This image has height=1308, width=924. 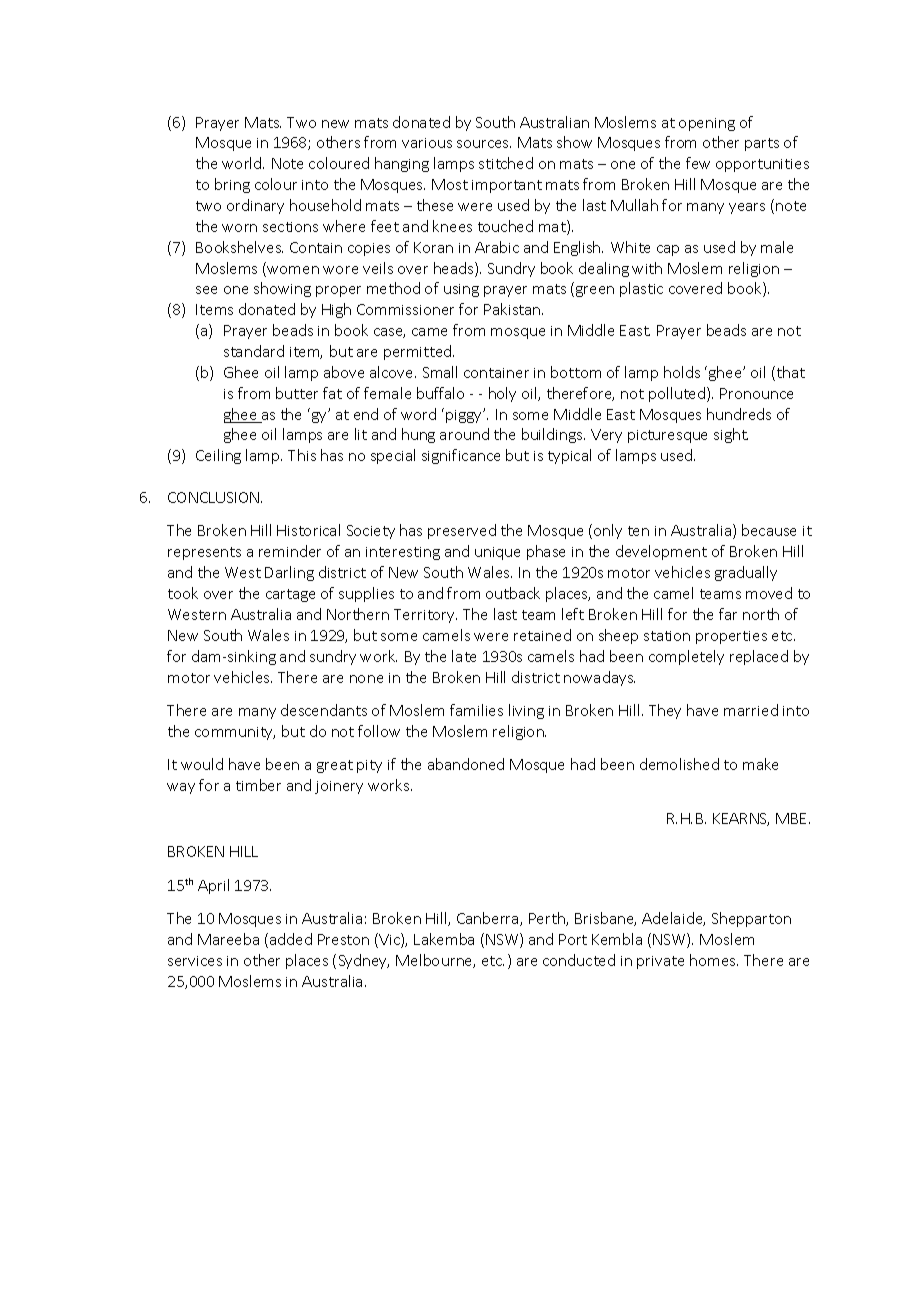 What do you see at coordinates (465, 415) in the image?
I see `piggy` at bounding box center [465, 415].
